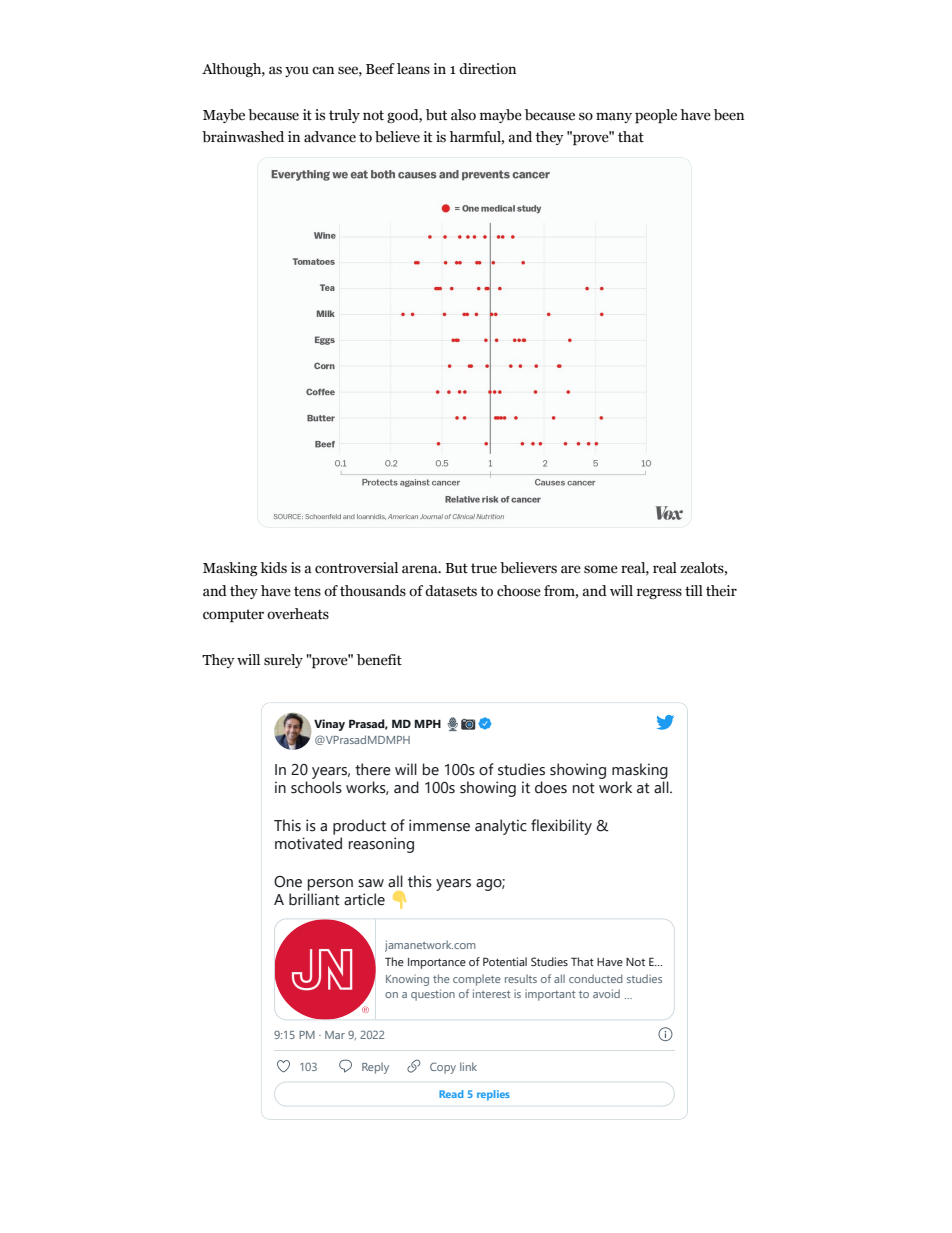  Describe the element at coordinates (501, 827) in the page. I see `analytic` at that location.
